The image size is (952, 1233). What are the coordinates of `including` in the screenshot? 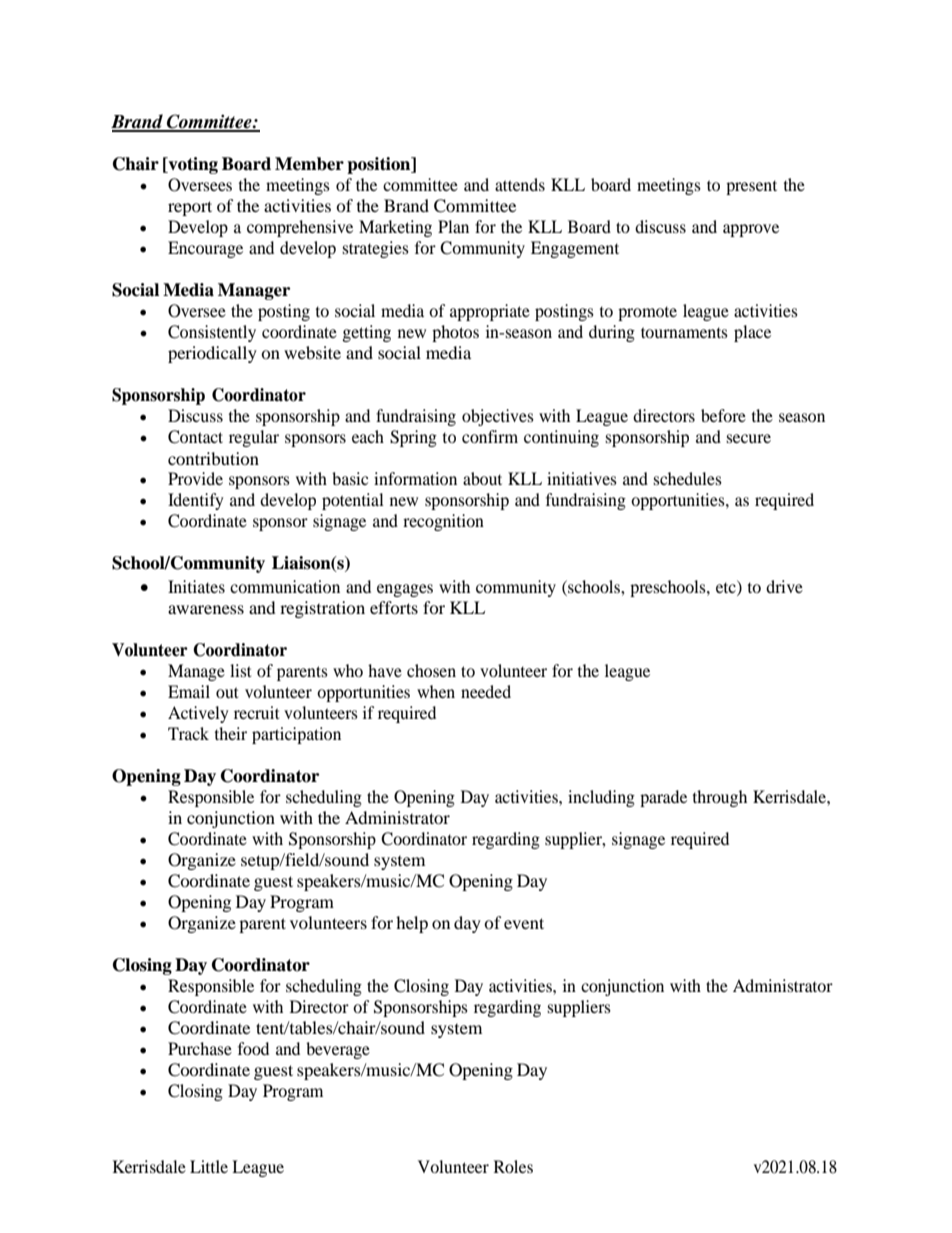 It's located at (601, 798).
